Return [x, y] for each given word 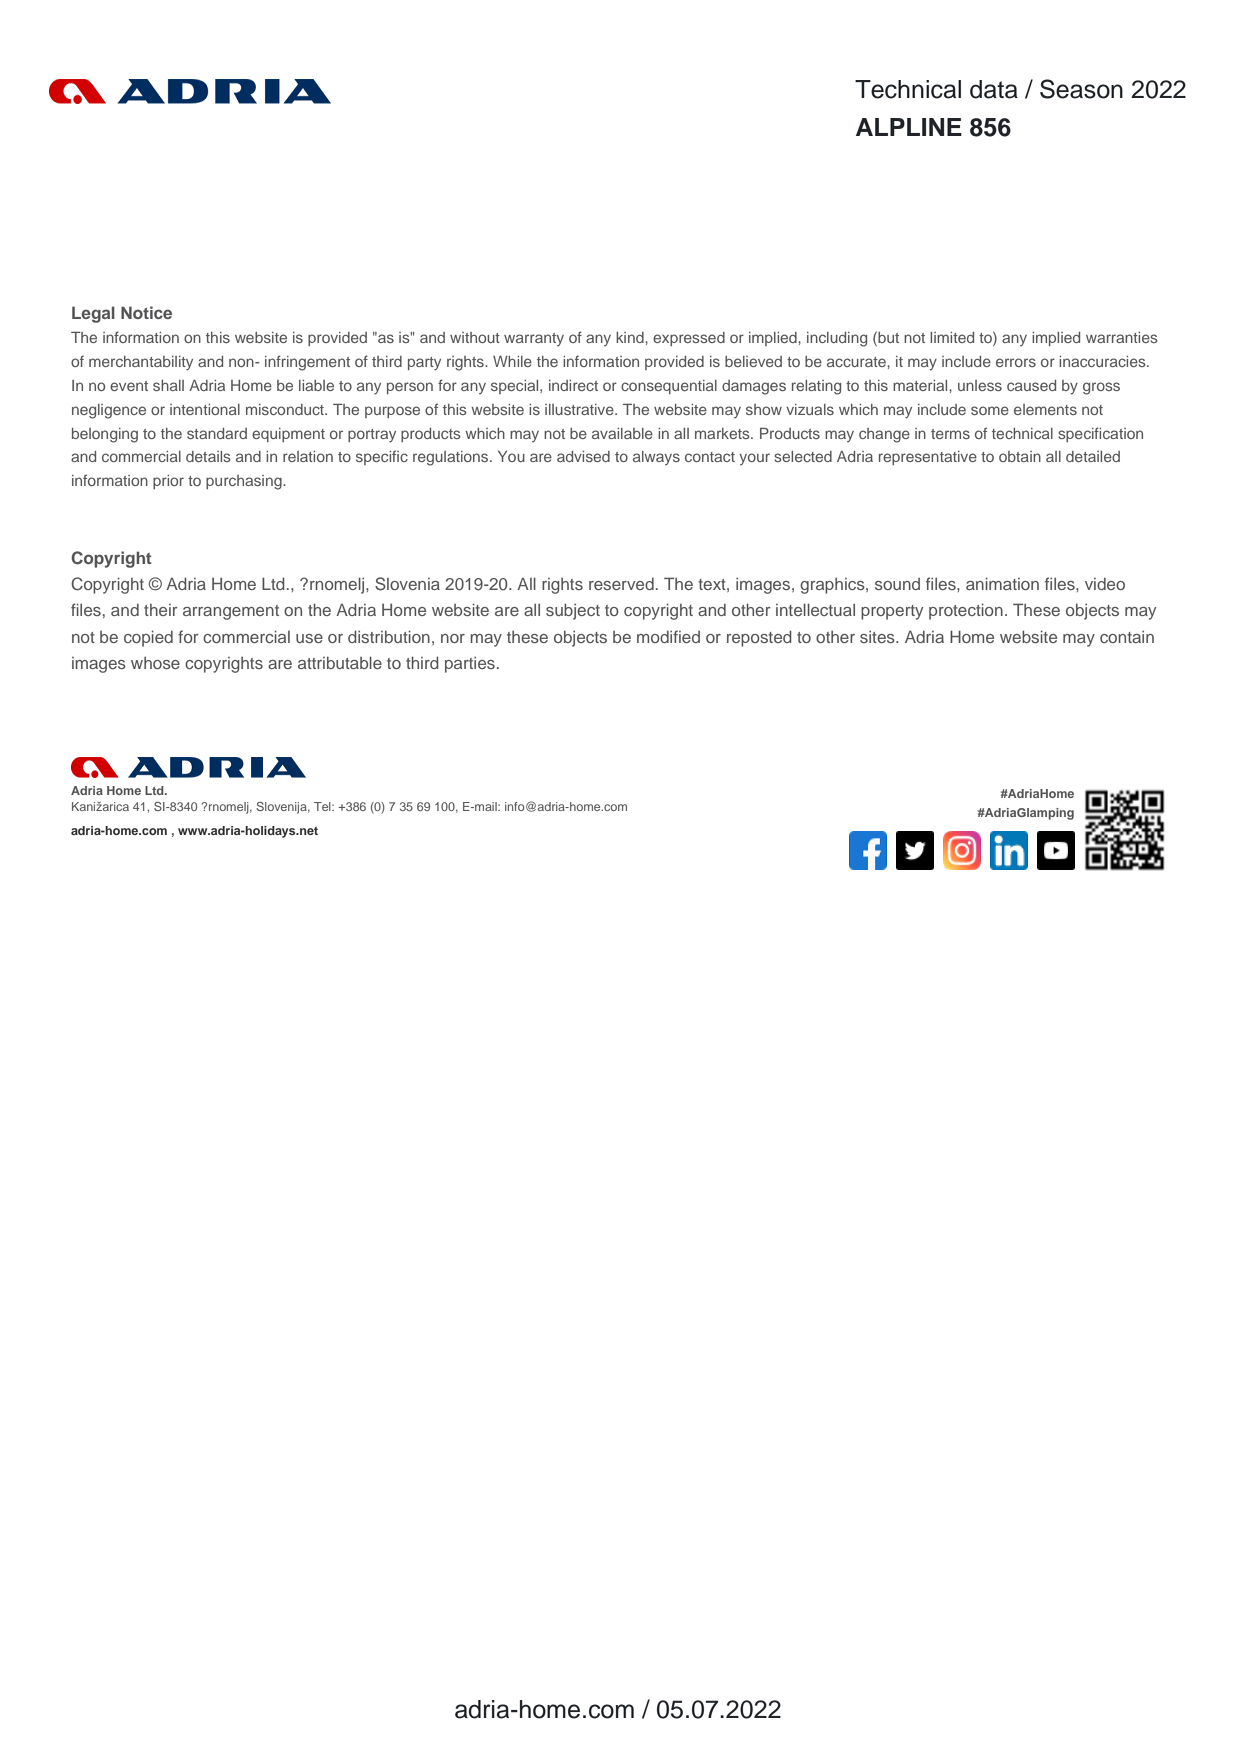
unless [980, 385]
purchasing [245, 482]
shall [168, 385]
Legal [93, 314]
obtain [1020, 456]
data [994, 89]
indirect [573, 385]
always [656, 458]
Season [1081, 89]
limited [952, 337]
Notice [146, 312]
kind [631, 337]
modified [668, 636]
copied [148, 638]
